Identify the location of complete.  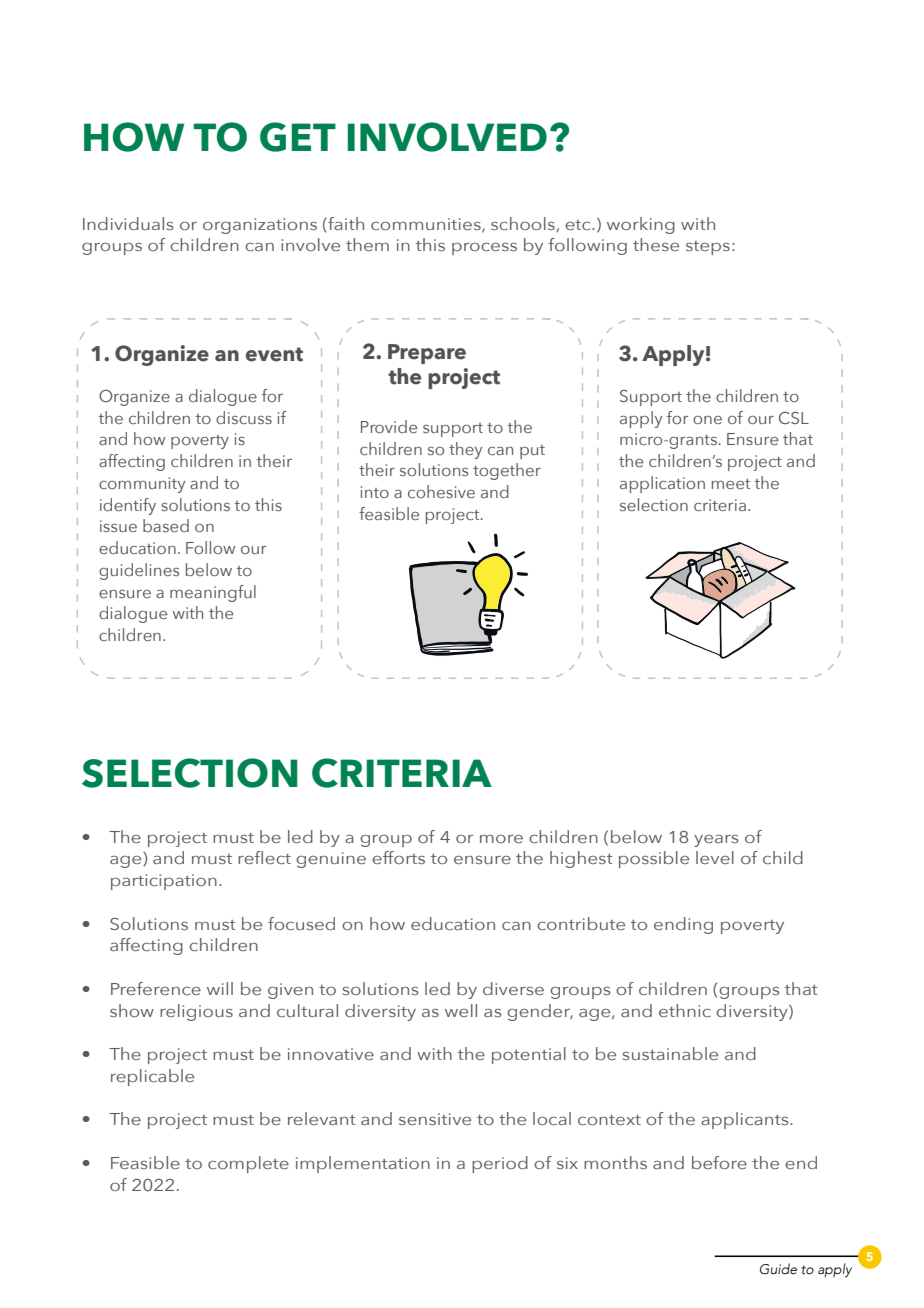
(248, 1164).
